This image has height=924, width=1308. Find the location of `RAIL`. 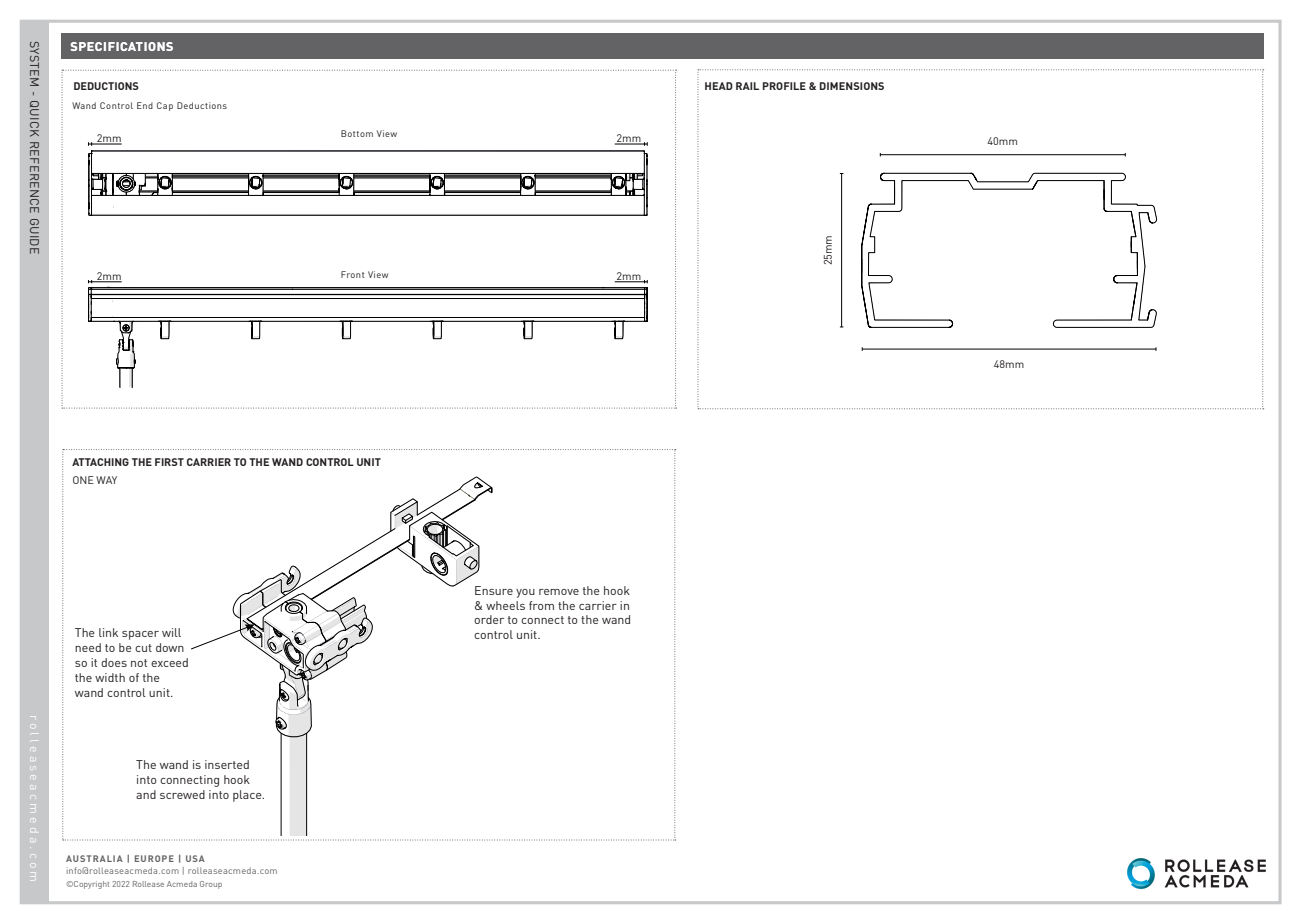

RAIL is located at coordinates (747, 86).
